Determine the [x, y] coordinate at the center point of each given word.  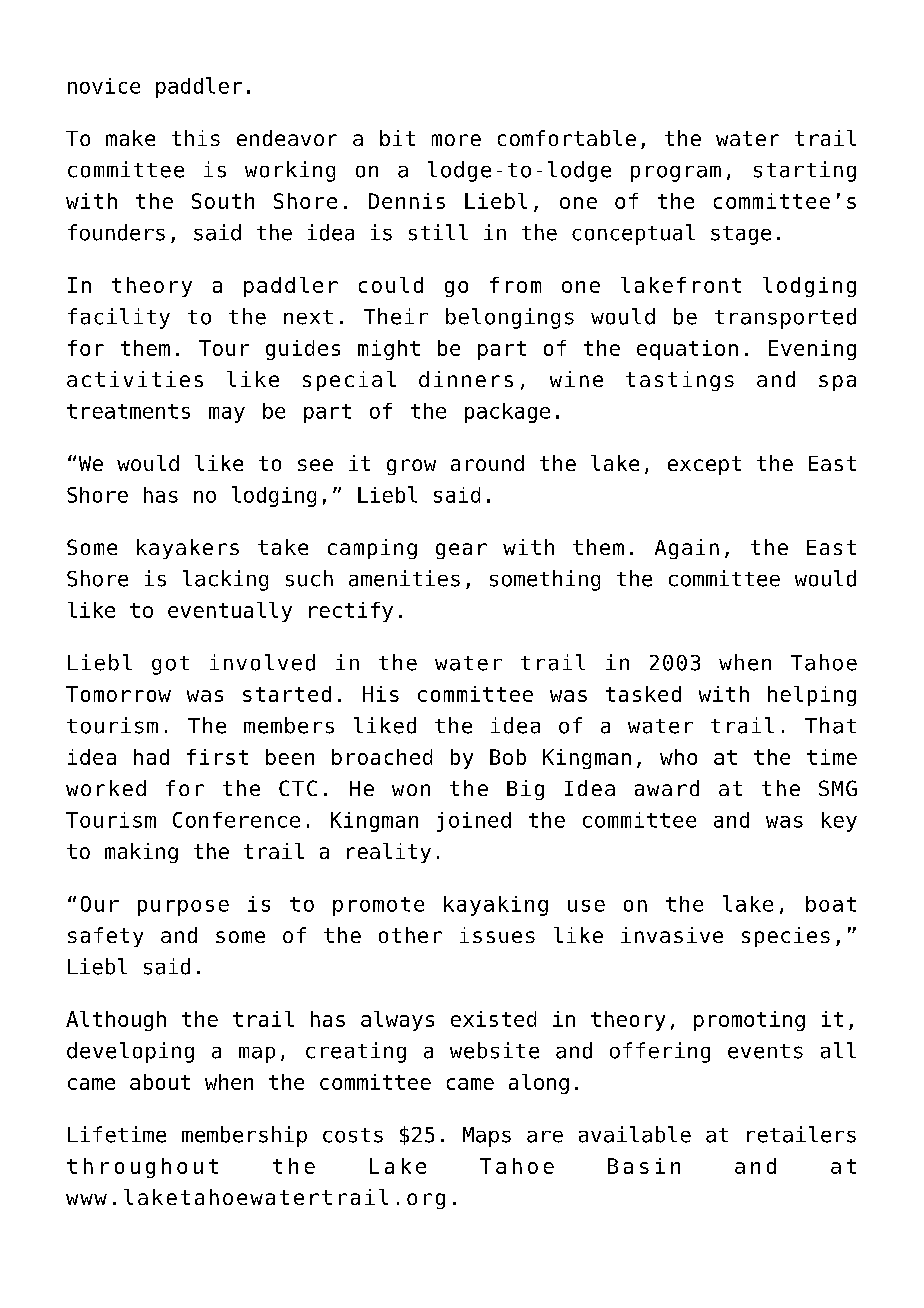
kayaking [496, 906]
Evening [812, 350]
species [786, 937]
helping [812, 696]
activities [135, 379]
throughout [142, 1168]
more [456, 140]
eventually [230, 612]
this [196, 138]
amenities [404, 578]
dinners [466, 379]
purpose [183, 908]
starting [805, 171]
